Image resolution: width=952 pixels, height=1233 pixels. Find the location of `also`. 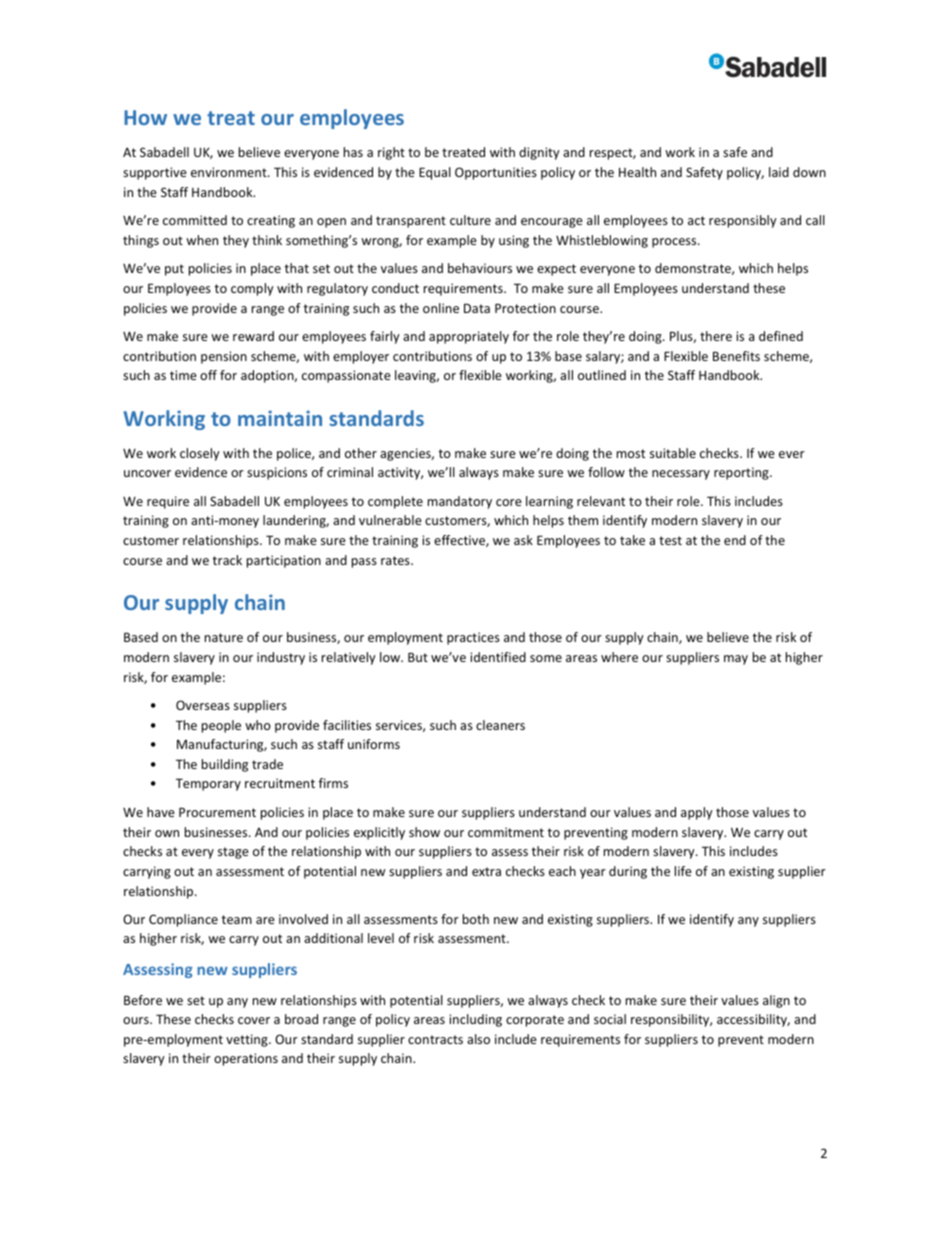

also is located at coordinates (478, 1039).
